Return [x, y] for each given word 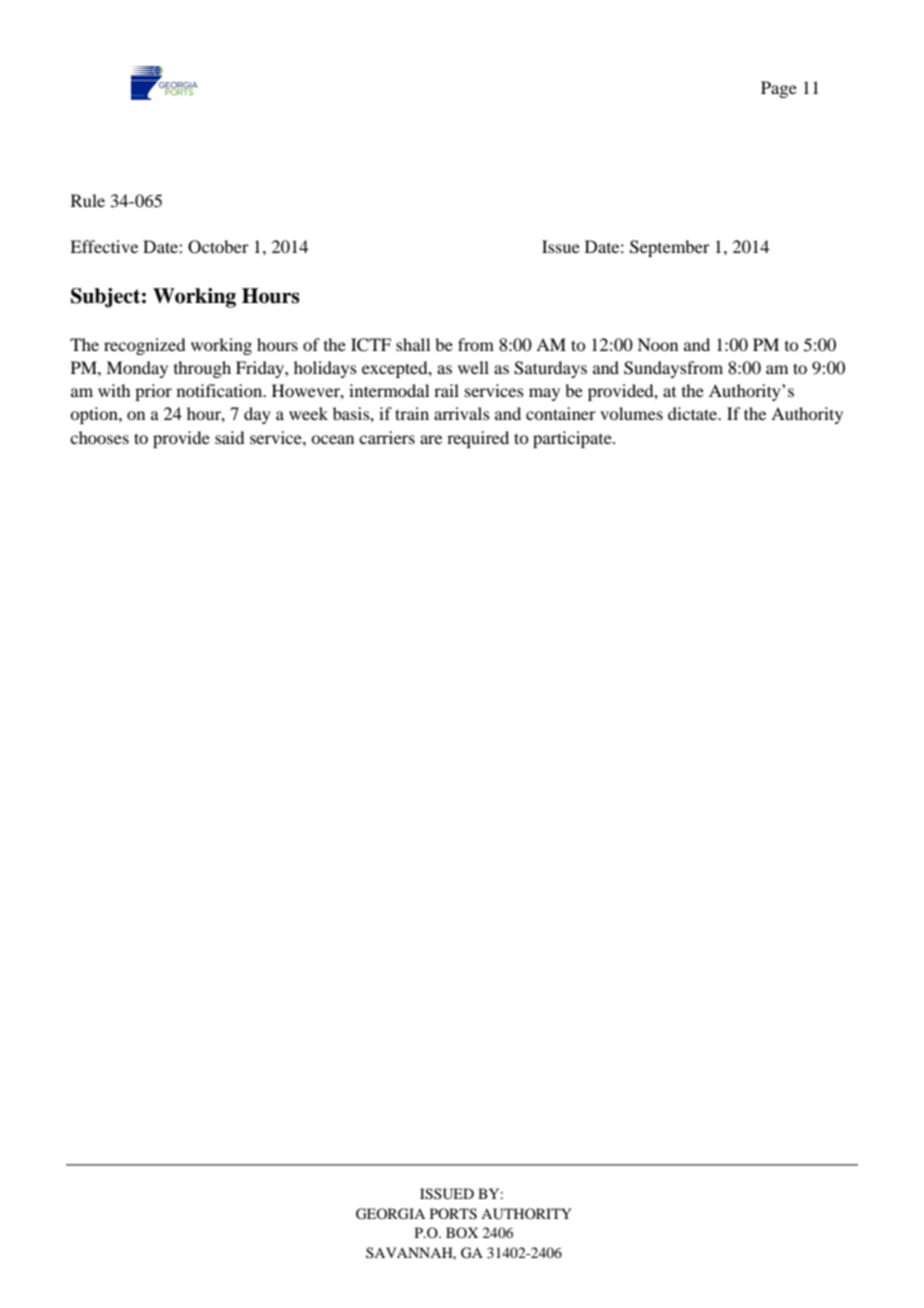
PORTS [453, 1214]
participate [573, 439]
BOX [462, 1232]
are [431, 439]
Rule [88, 200]
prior [153, 392]
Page [779, 89]
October [218, 247]
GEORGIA [390, 1214]
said [229, 437]
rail [446, 390]
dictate [694, 413]
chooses [99, 437]
